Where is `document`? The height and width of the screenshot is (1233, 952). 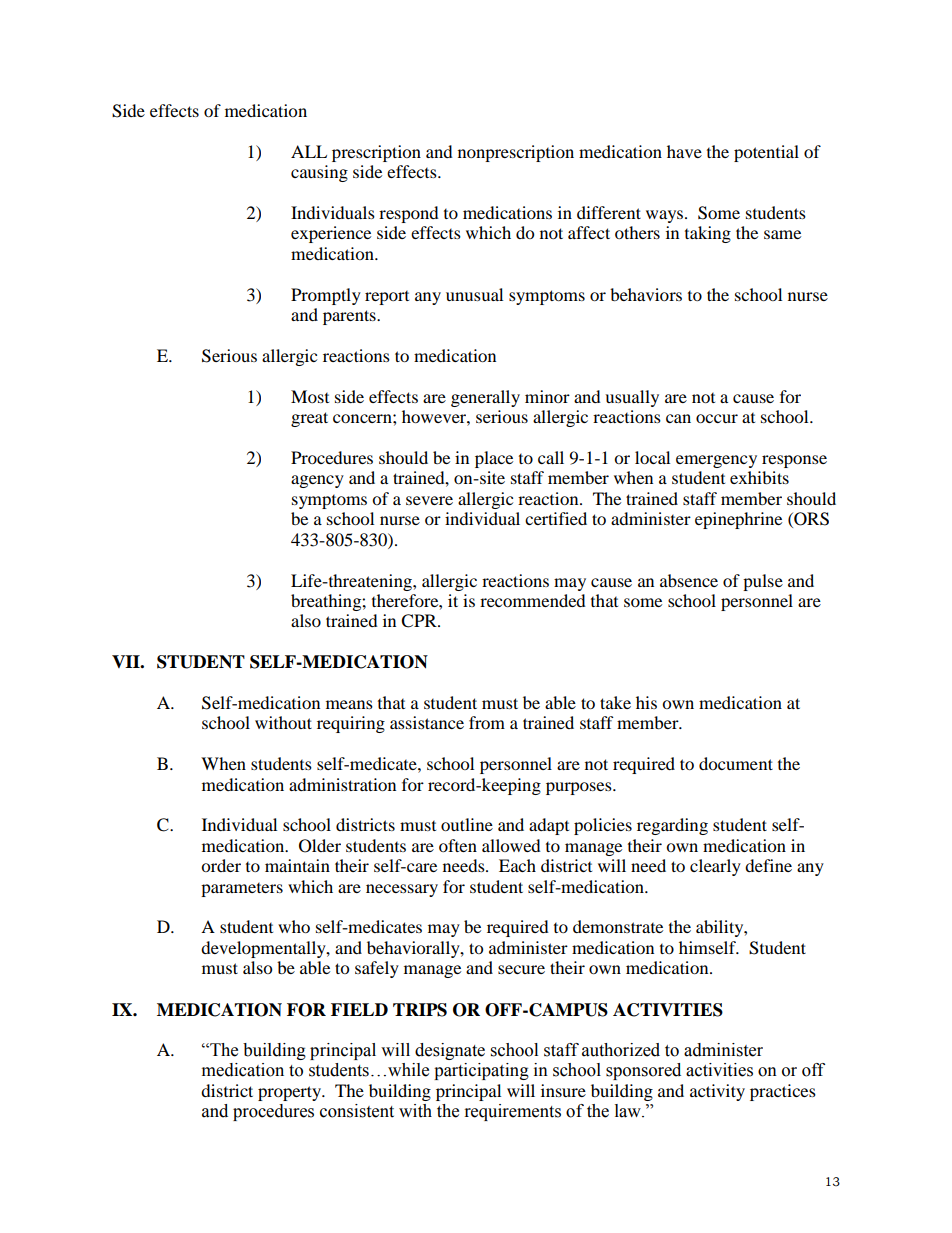 document is located at coordinates (736, 763).
